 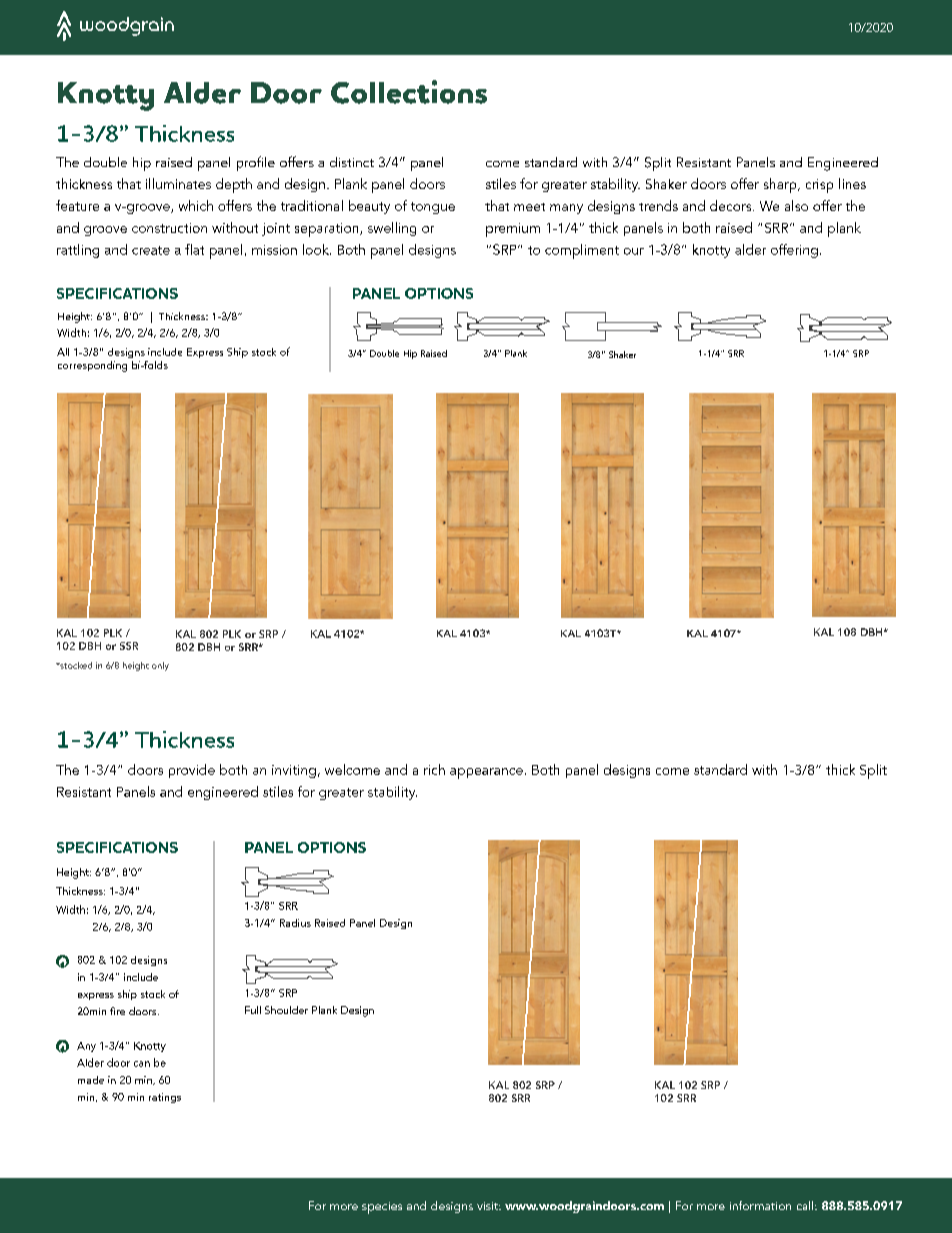 I want to click on corresponding, so click(x=92, y=366).
